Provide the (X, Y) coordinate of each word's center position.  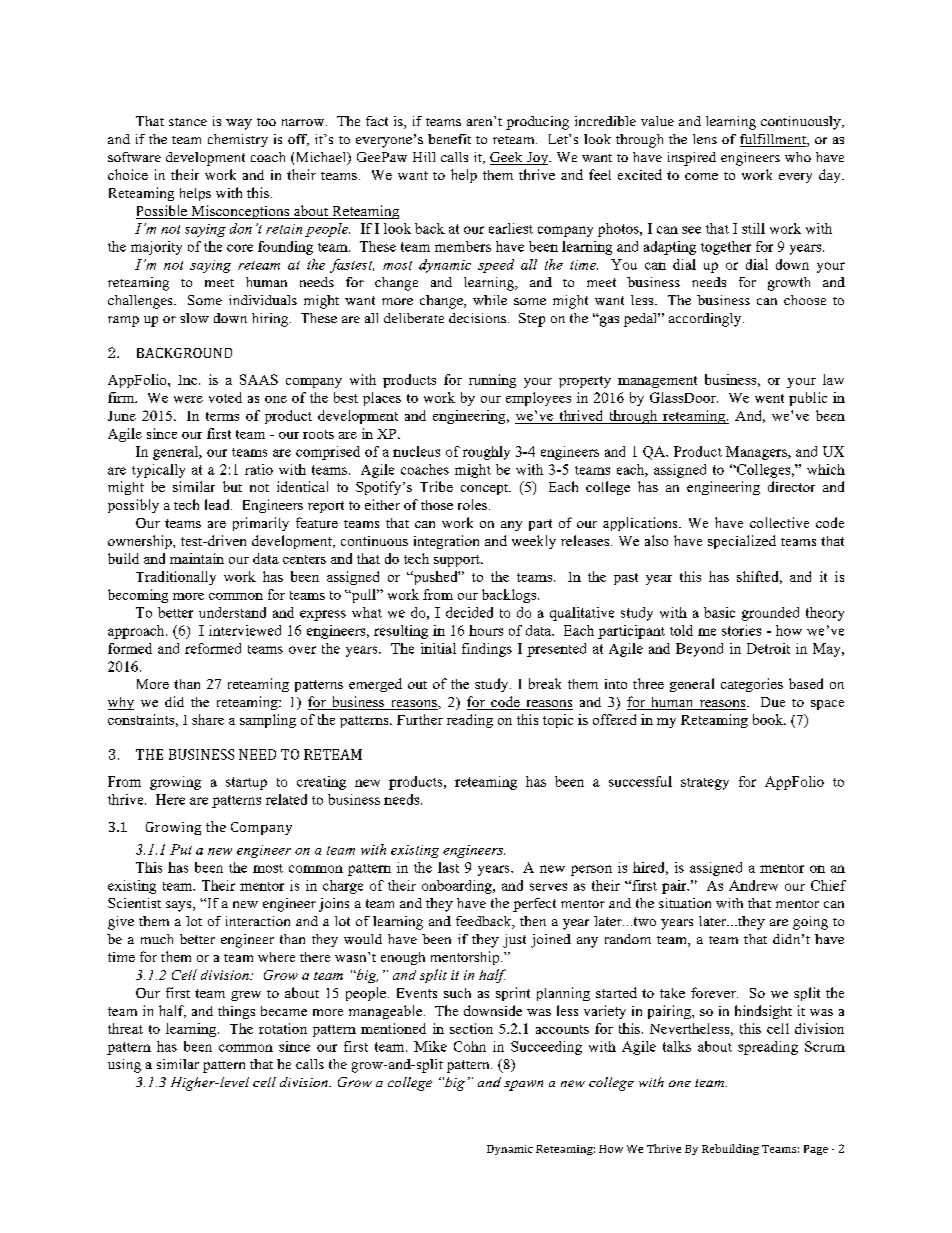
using (124, 1066)
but (232, 486)
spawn (523, 1085)
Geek (507, 158)
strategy (705, 784)
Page (816, 1150)
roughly (486, 453)
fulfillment (774, 140)
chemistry (238, 140)
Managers (757, 453)
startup (246, 783)
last (448, 867)
